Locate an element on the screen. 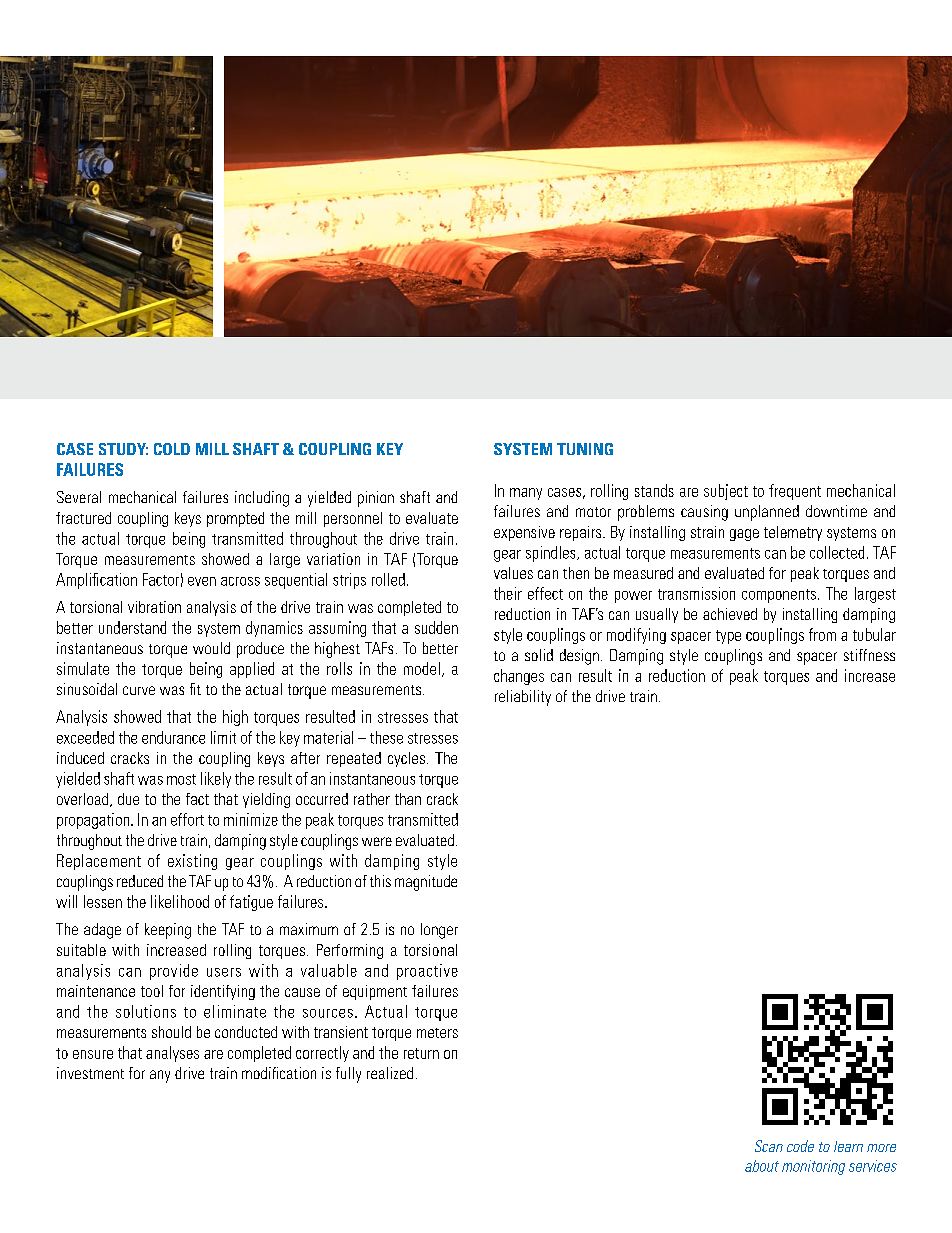 The width and height of the screenshot is (952, 1233). effort is located at coordinates (187, 819).
